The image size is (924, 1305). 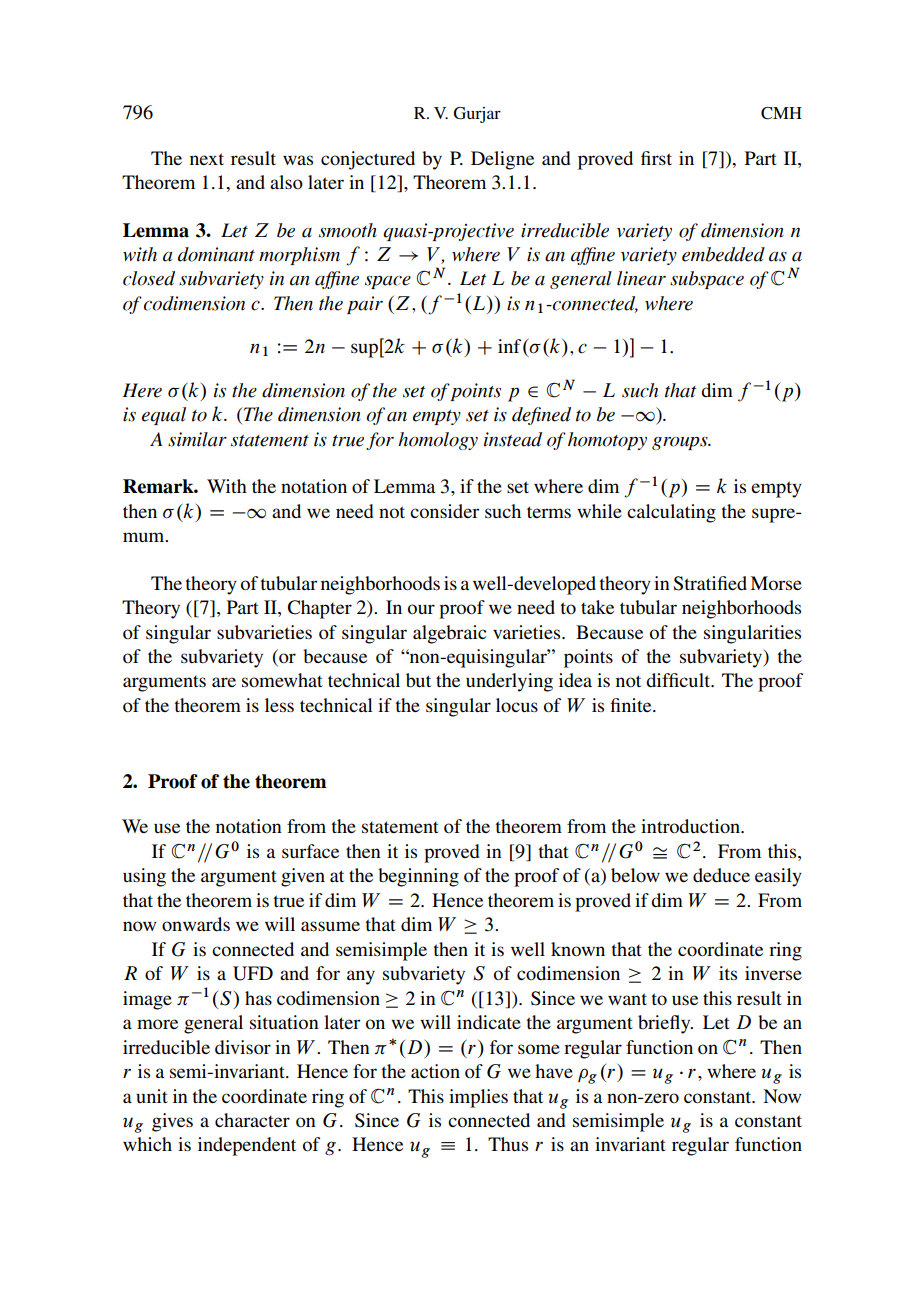 I want to click on conjectured, so click(x=368, y=160).
